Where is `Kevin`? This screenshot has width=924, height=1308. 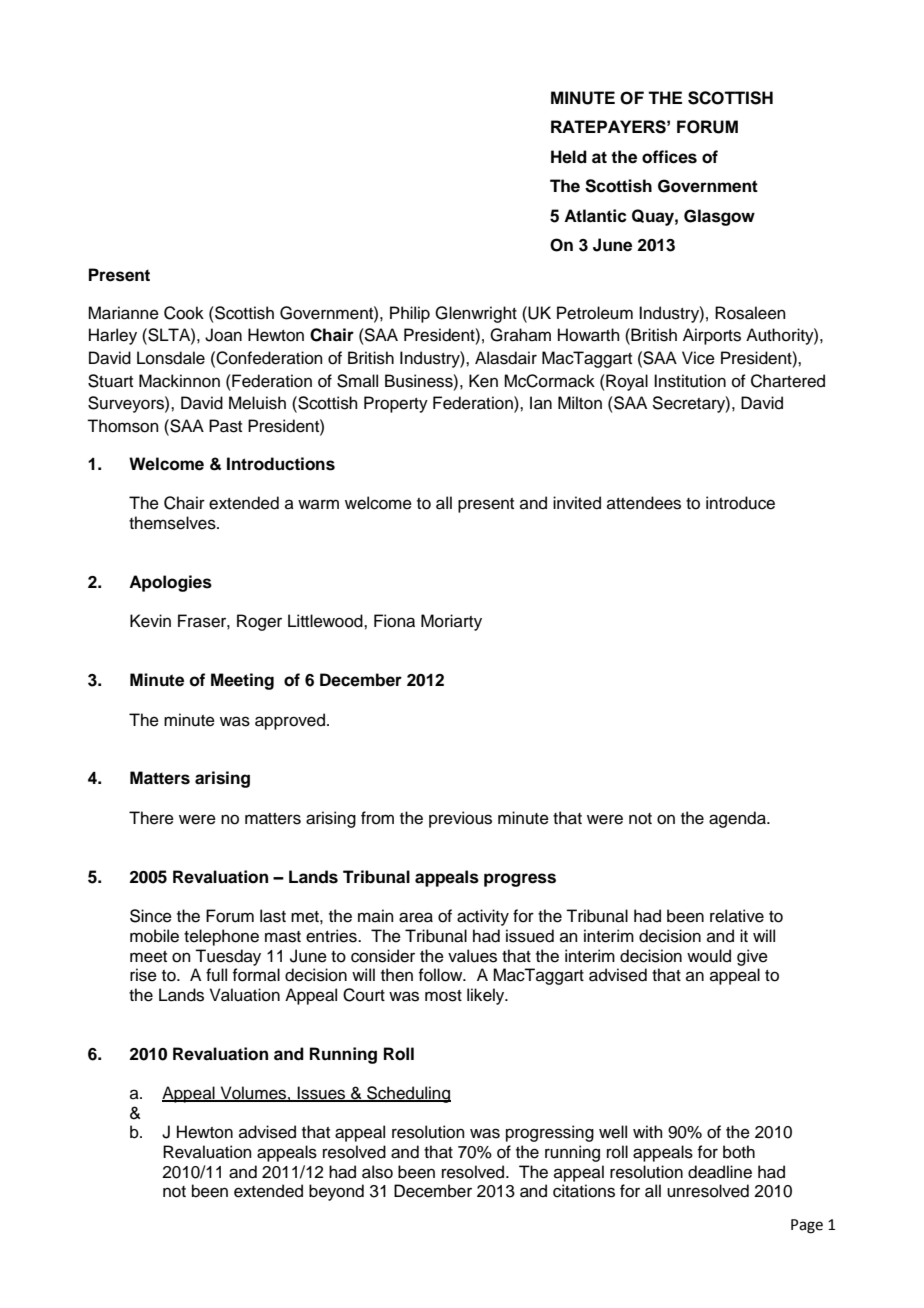 Kevin is located at coordinates (150, 621).
